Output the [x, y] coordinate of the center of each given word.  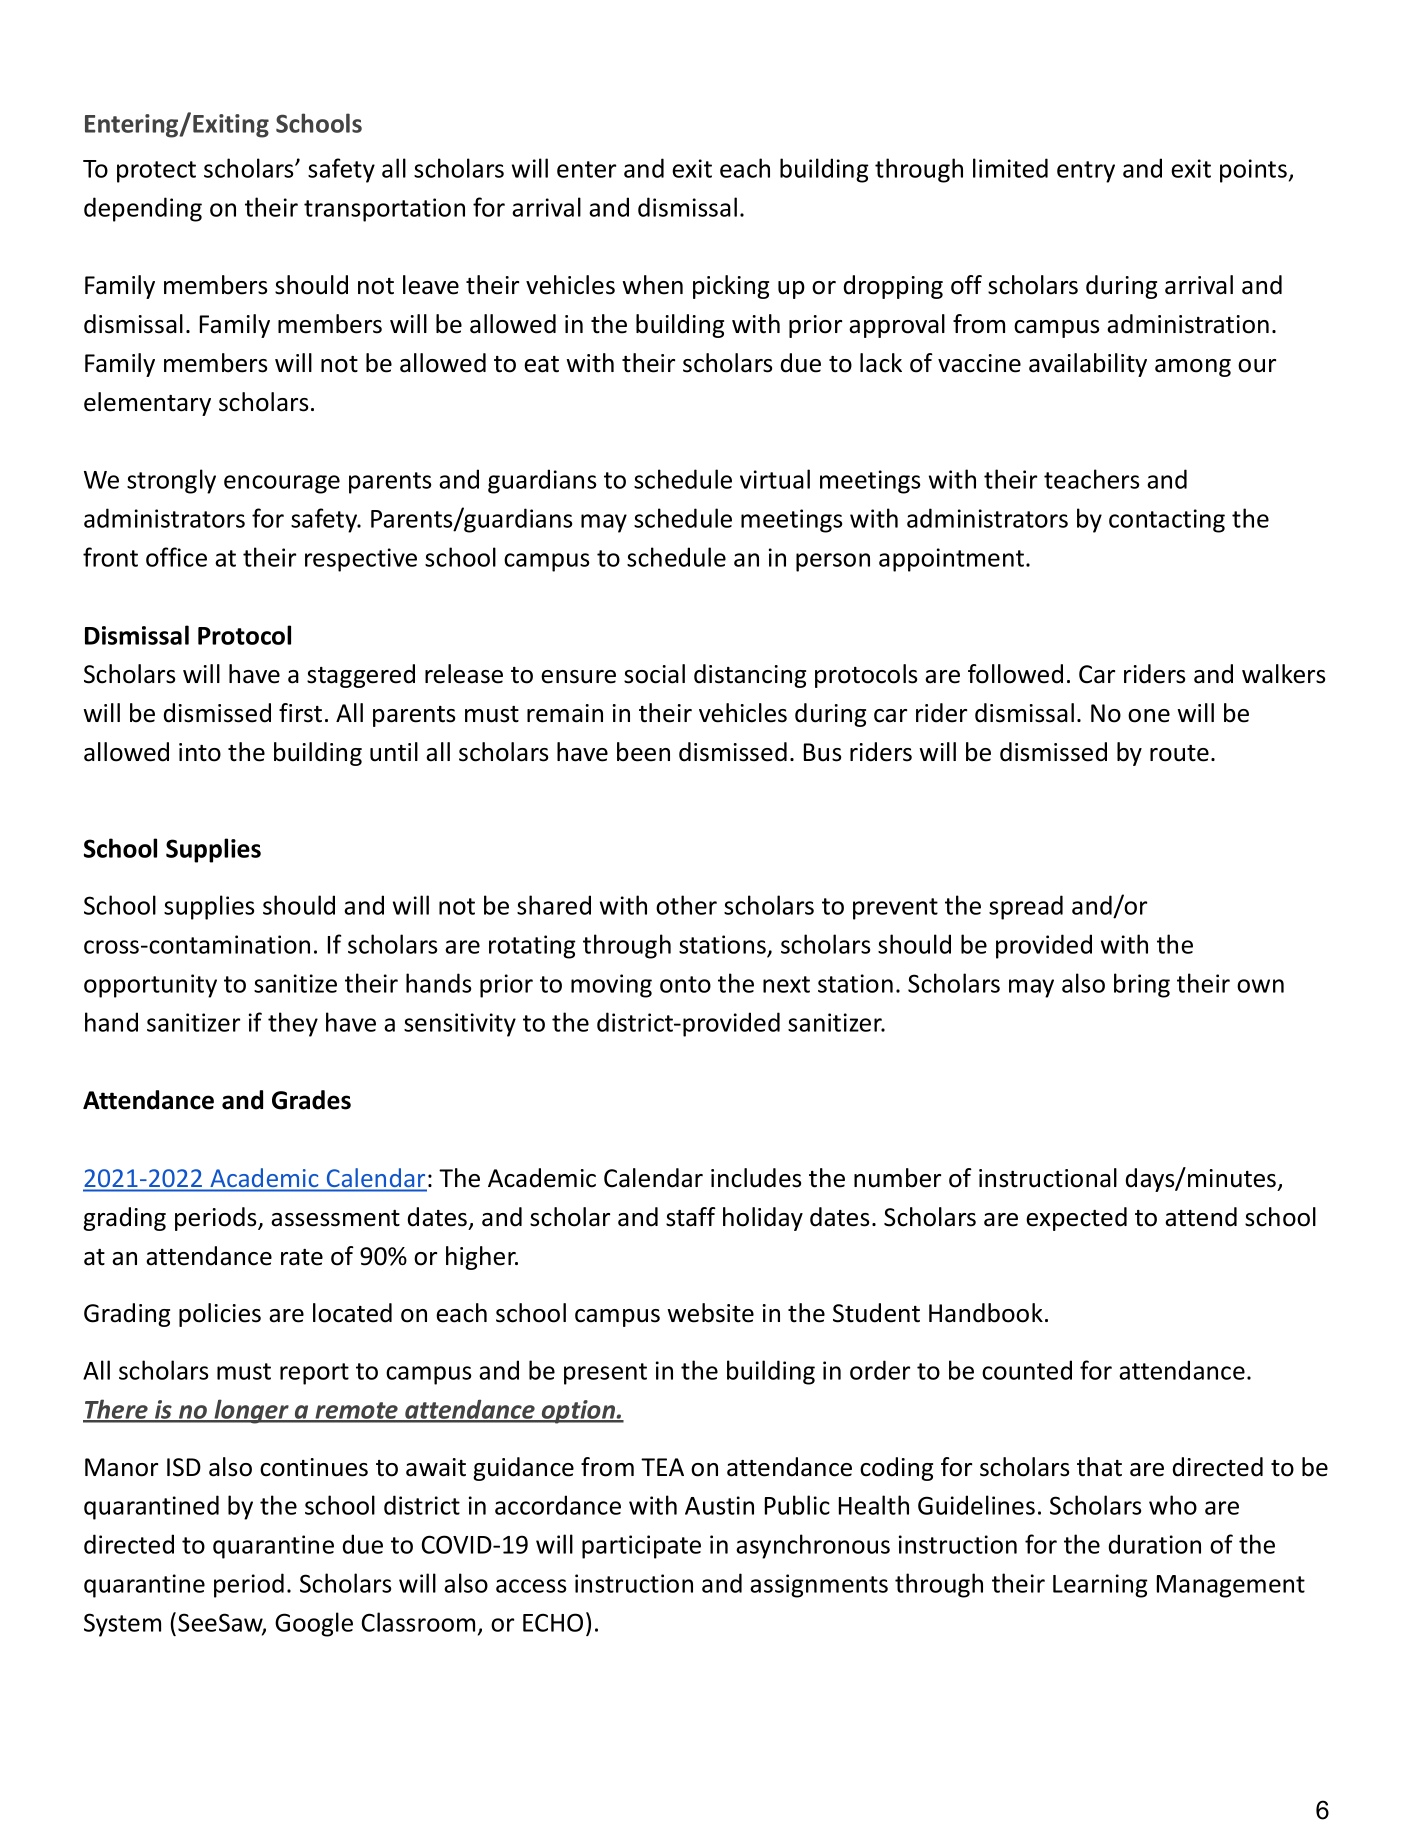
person [833, 562]
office [176, 557]
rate [302, 1257]
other [686, 905]
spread [1026, 907]
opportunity [150, 986]
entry [1086, 172]
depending [143, 209]
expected [1076, 1219]
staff [691, 1217]
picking [731, 287]
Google [314, 1624]
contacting [1167, 521]
